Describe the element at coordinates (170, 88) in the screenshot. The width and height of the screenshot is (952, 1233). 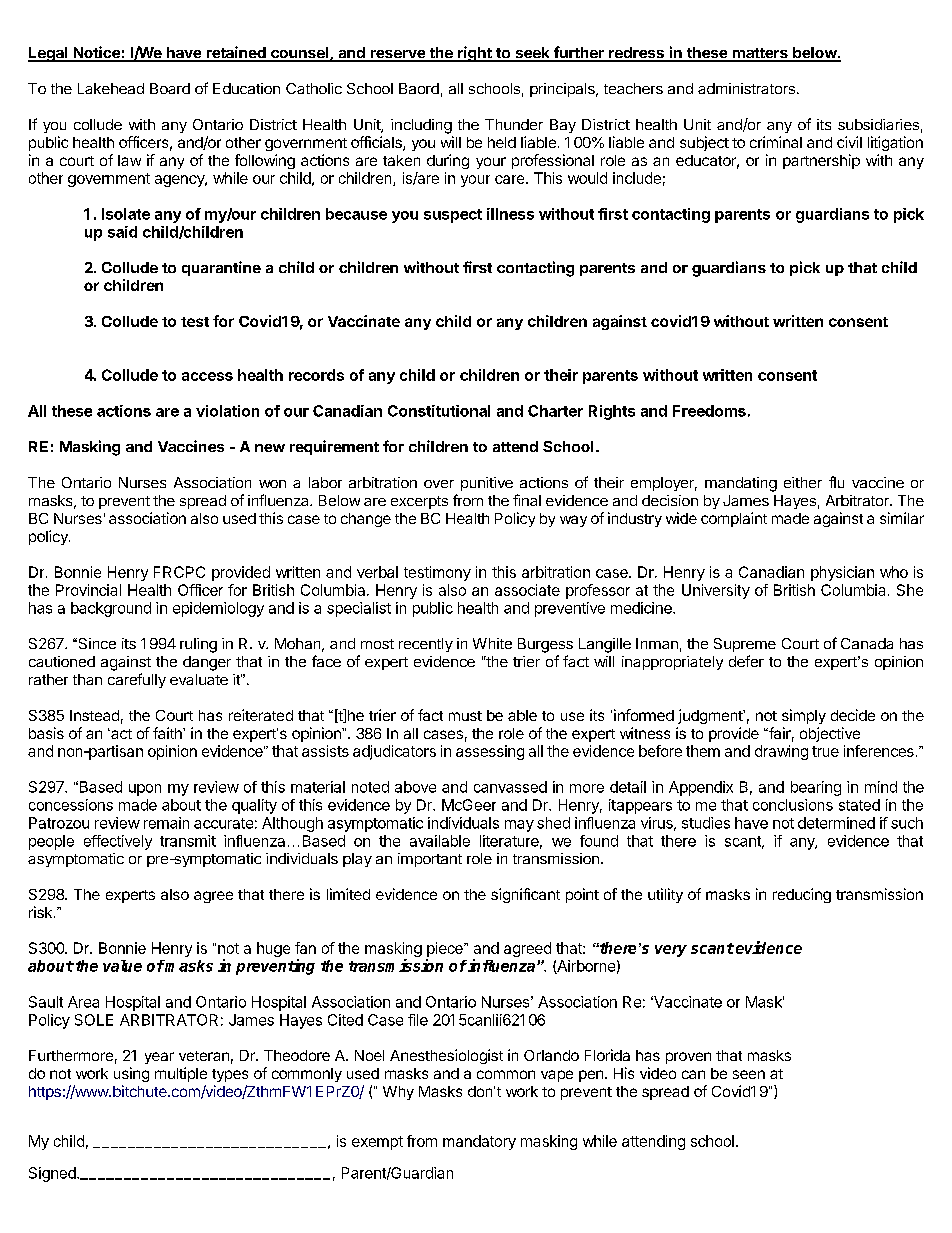
I see `Board` at that location.
